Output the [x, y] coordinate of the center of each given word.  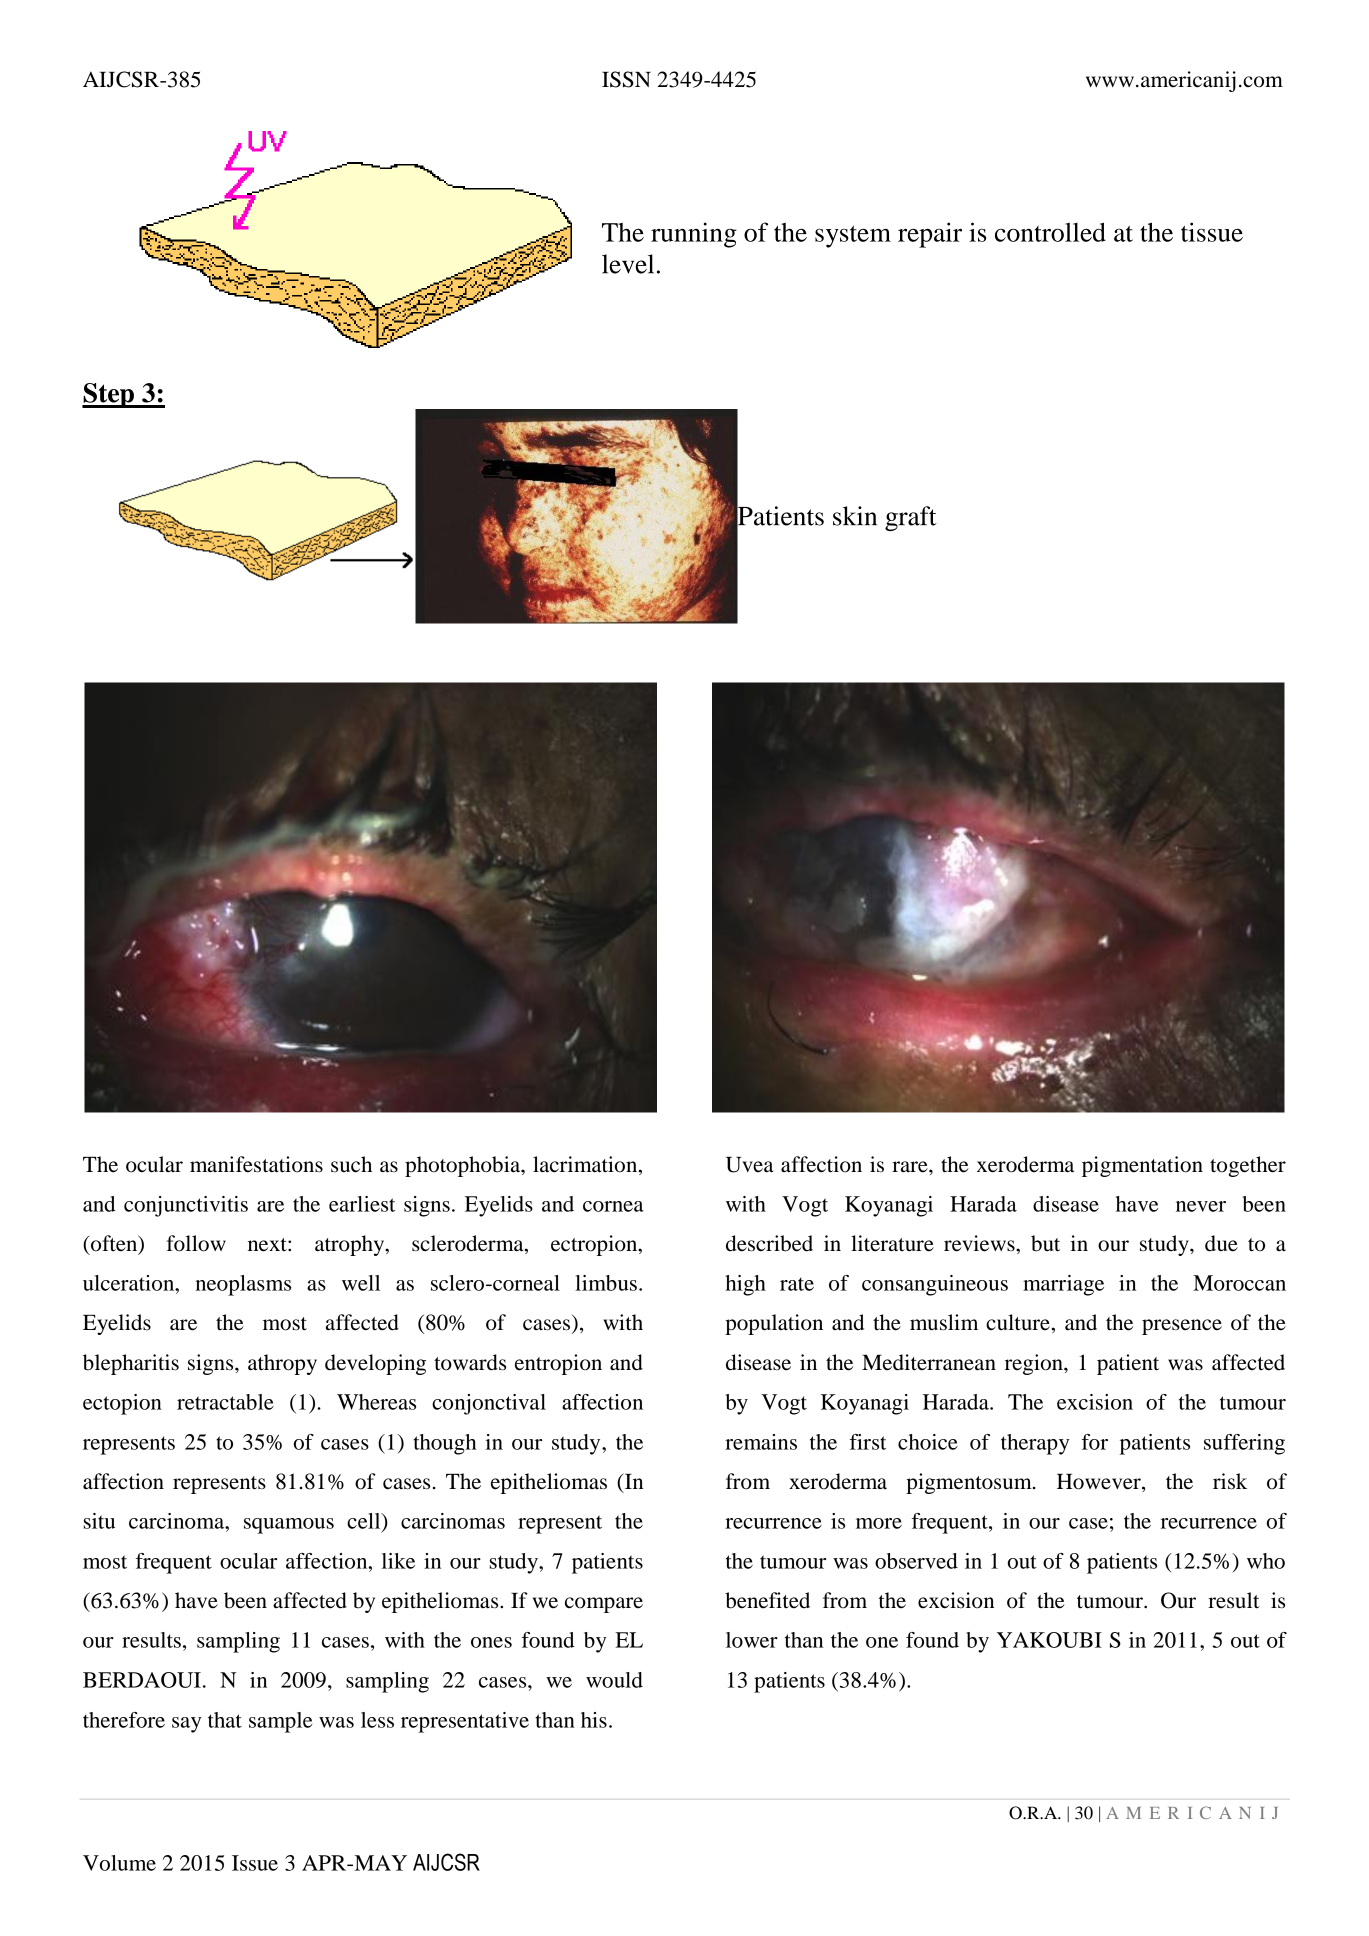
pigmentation [1142, 1166]
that [225, 1720]
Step [109, 395]
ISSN [626, 79]
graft [911, 518]
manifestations [256, 1164]
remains [761, 1442]
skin [855, 516]
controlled [1050, 232]
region [1035, 1364]
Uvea [749, 1165]
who [1266, 1561]
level [628, 264]
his [594, 1720]
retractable [225, 1402]
